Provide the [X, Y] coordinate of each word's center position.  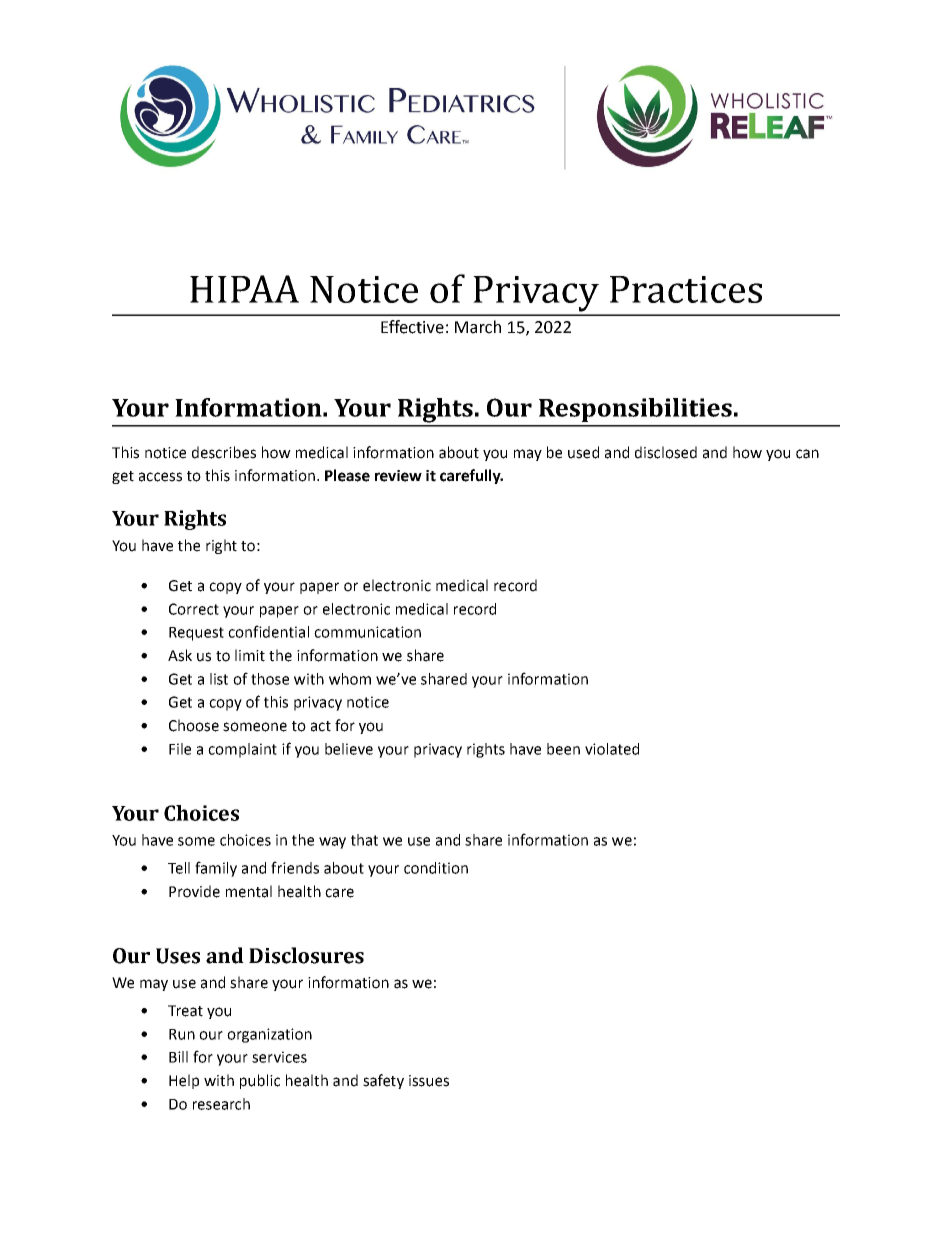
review [398, 476]
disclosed [666, 452]
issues [429, 1081]
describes [224, 452]
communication [367, 632]
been [563, 749]
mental [249, 891]
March [478, 327]
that [364, 840]
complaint [242, 750]
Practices [686, 289]
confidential [268, 631]
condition [436, 868]
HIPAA [244, 289]
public [260, 1081]
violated [612, 749]
